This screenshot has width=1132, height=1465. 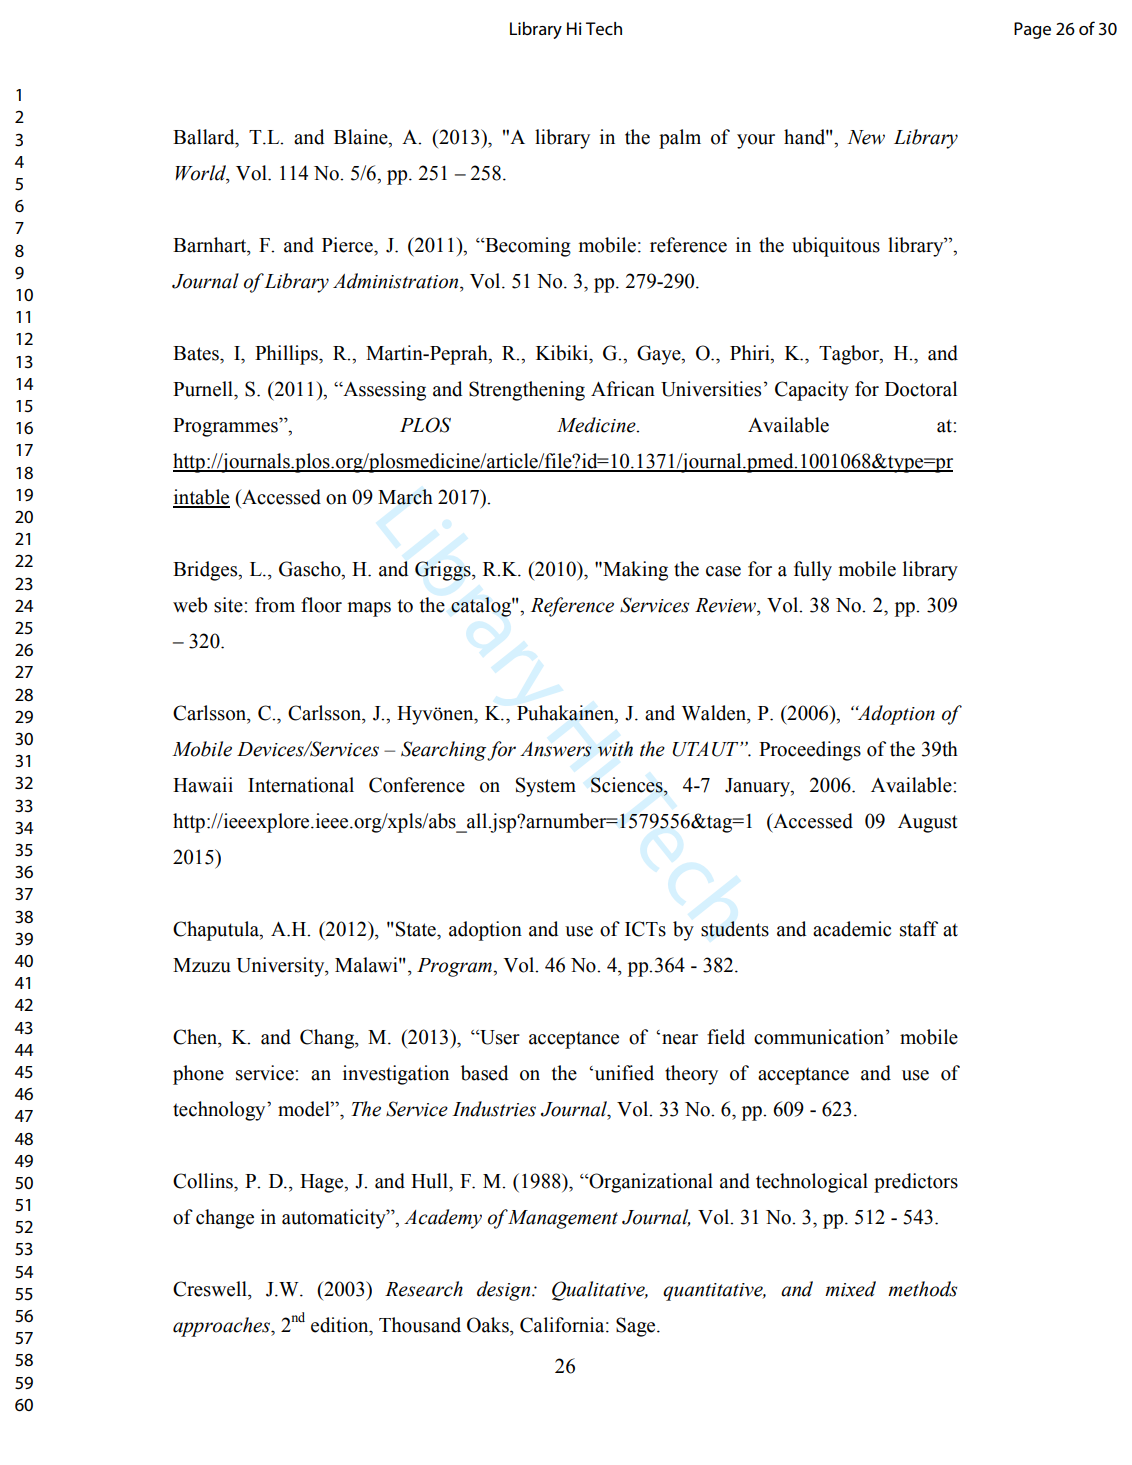 What do you see at coordinates (680, 139) in the screenshot?
I see `palm` at bounding box center [680, 139].
